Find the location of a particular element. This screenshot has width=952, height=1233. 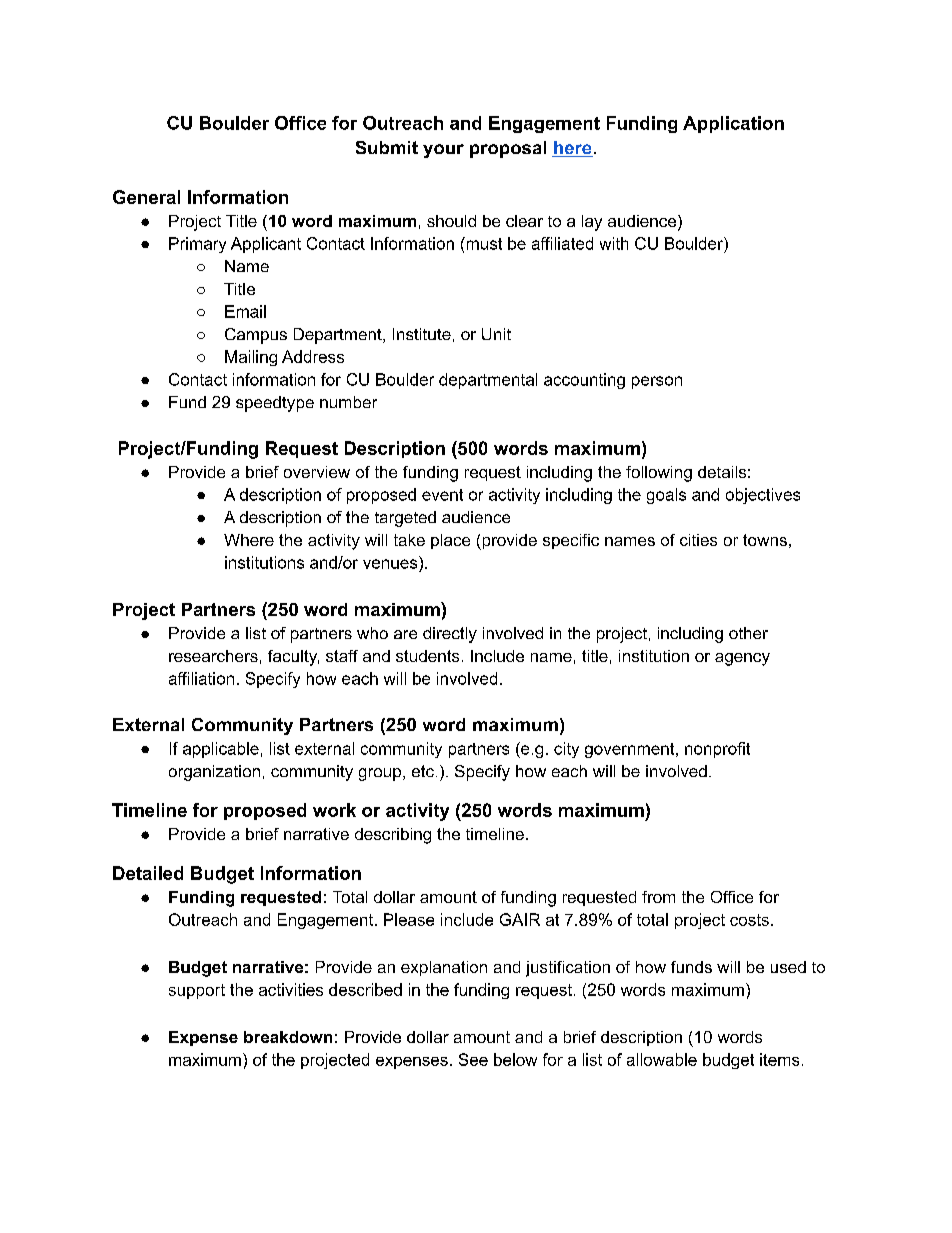

directly is located at coordinates (450, 635).
